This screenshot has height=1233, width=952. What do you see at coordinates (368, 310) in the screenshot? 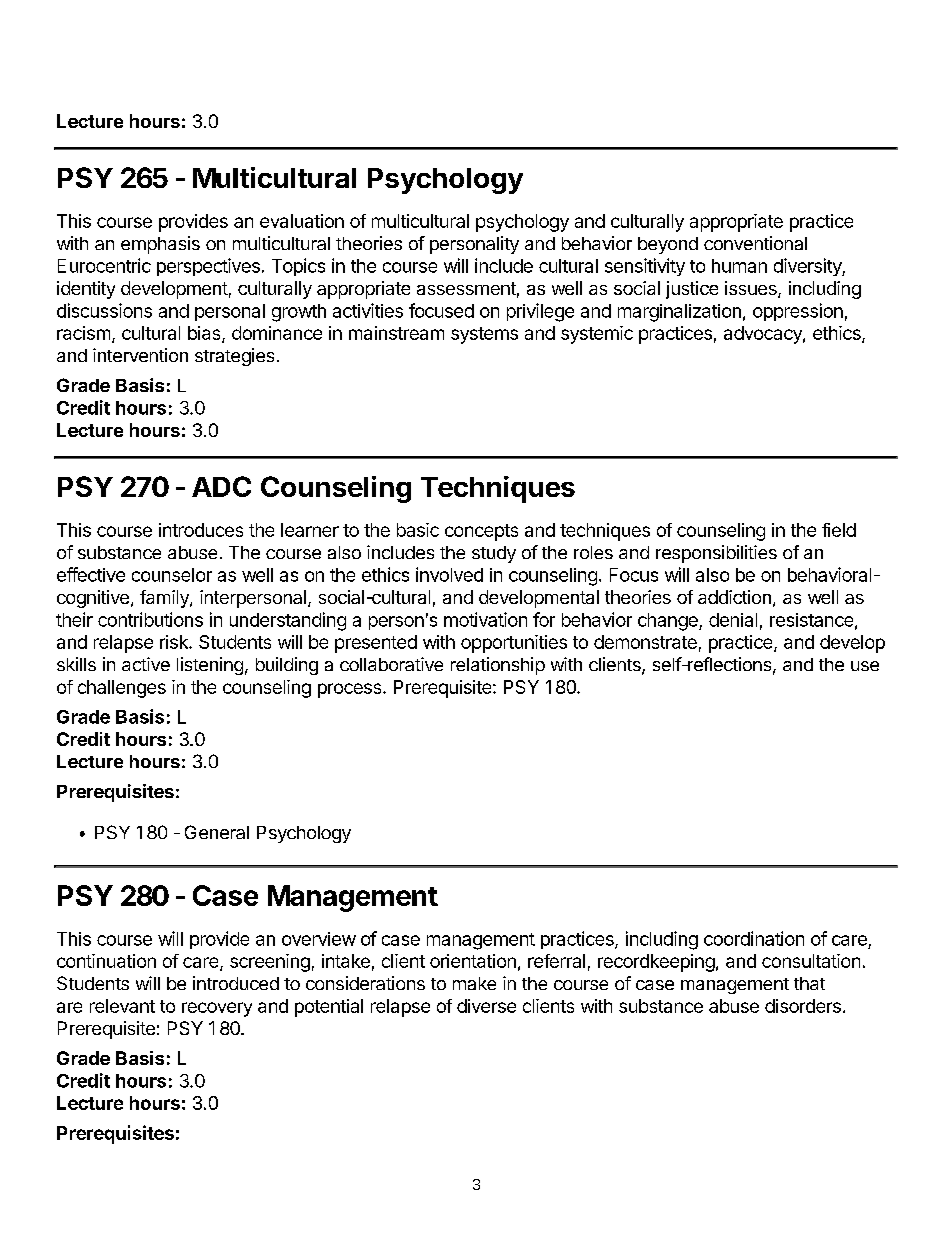
I see `activities` at bounding box center [368, 310].
